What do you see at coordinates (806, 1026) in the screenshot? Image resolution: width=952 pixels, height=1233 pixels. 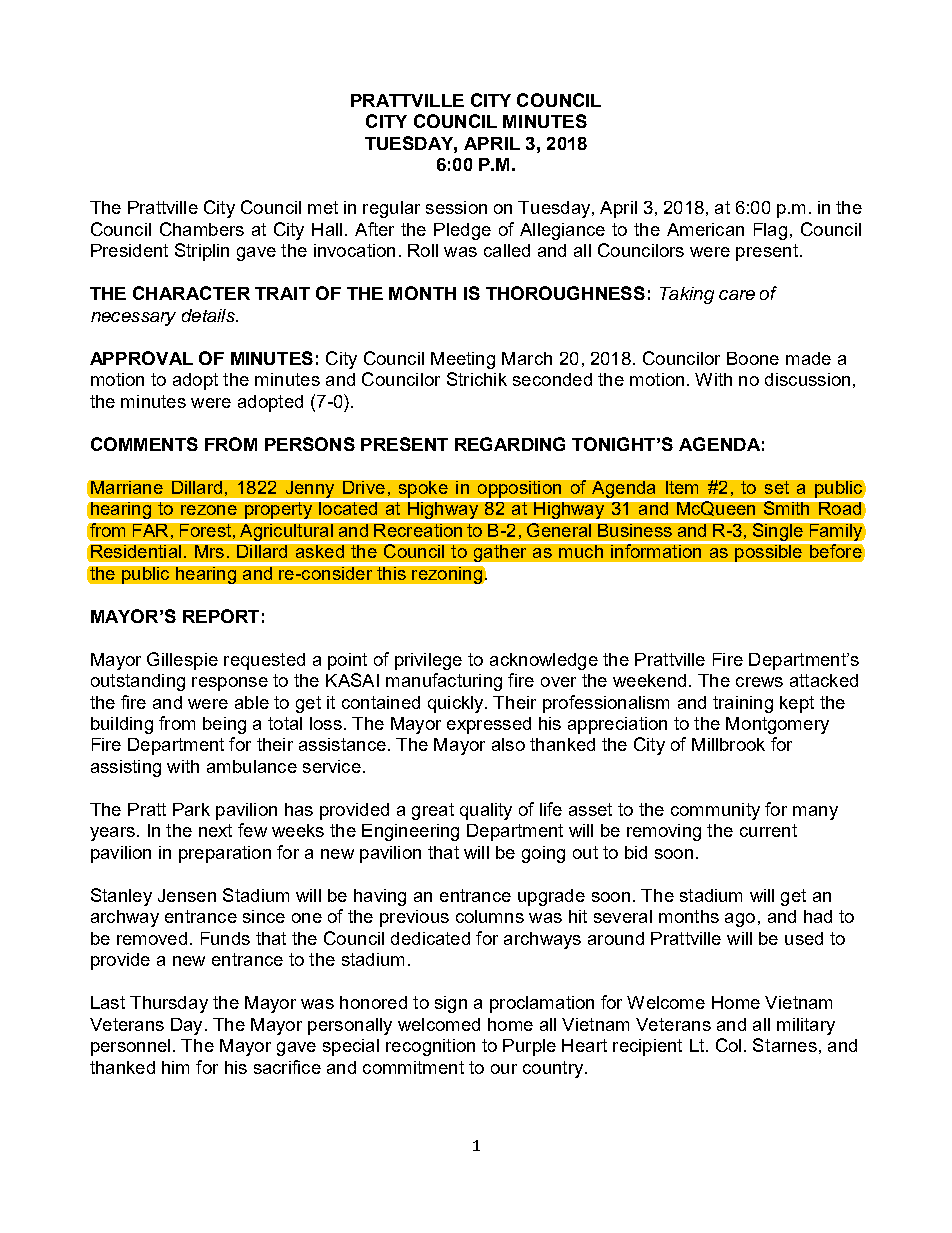 I see `military` at bounding box center [806, 1026].
